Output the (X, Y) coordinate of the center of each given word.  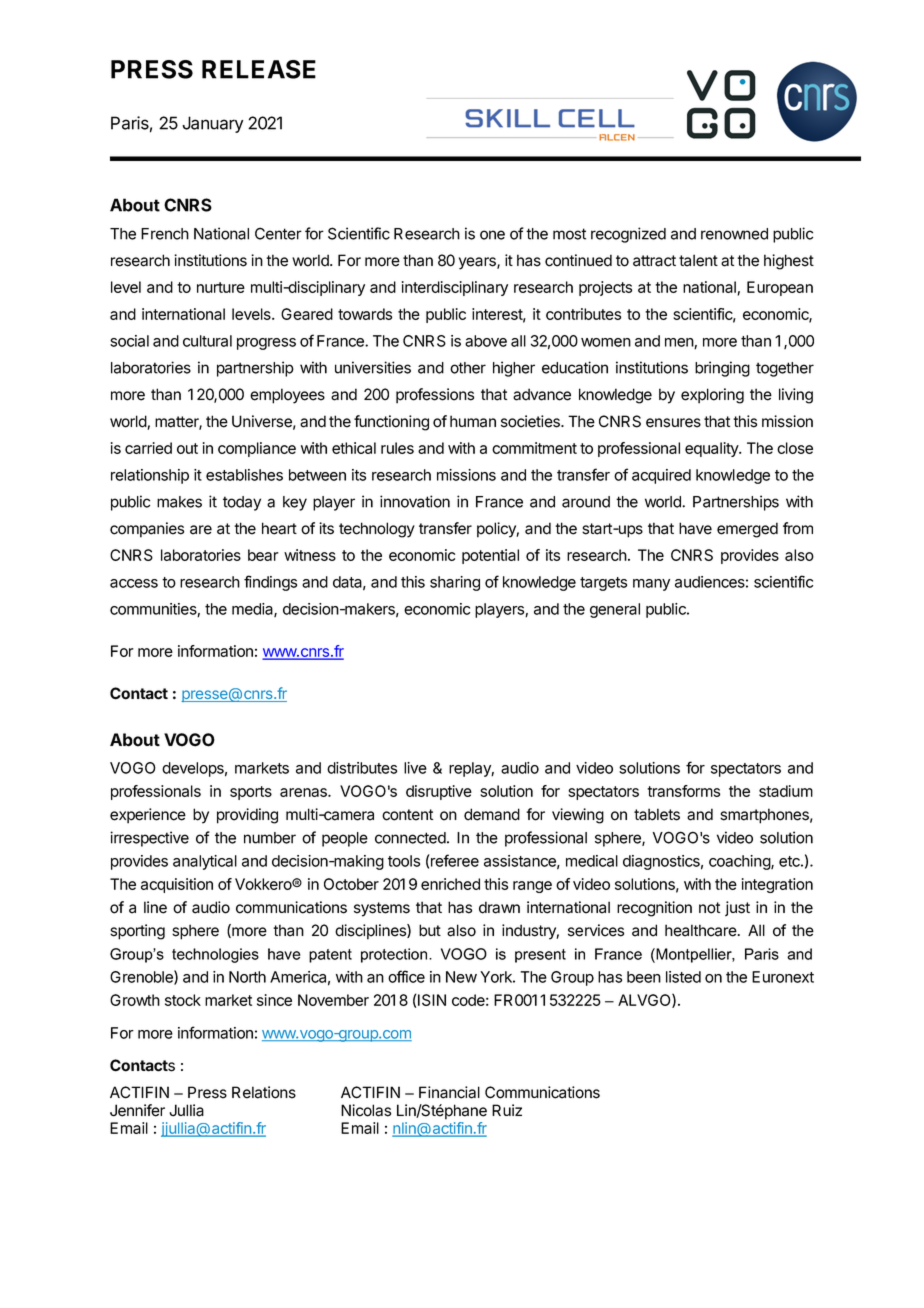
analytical (205, 862)
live (415, 768)
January (212, 124)
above (486, 341)
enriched (450, 884)
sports (251, 793)
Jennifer (137, 1110)
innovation (415, 501)
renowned (734, 234)
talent (698, 260)
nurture (221, 287)
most (569, 234)
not (709, 908)
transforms (683, 791)
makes (179, 502)
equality (712, 449)
